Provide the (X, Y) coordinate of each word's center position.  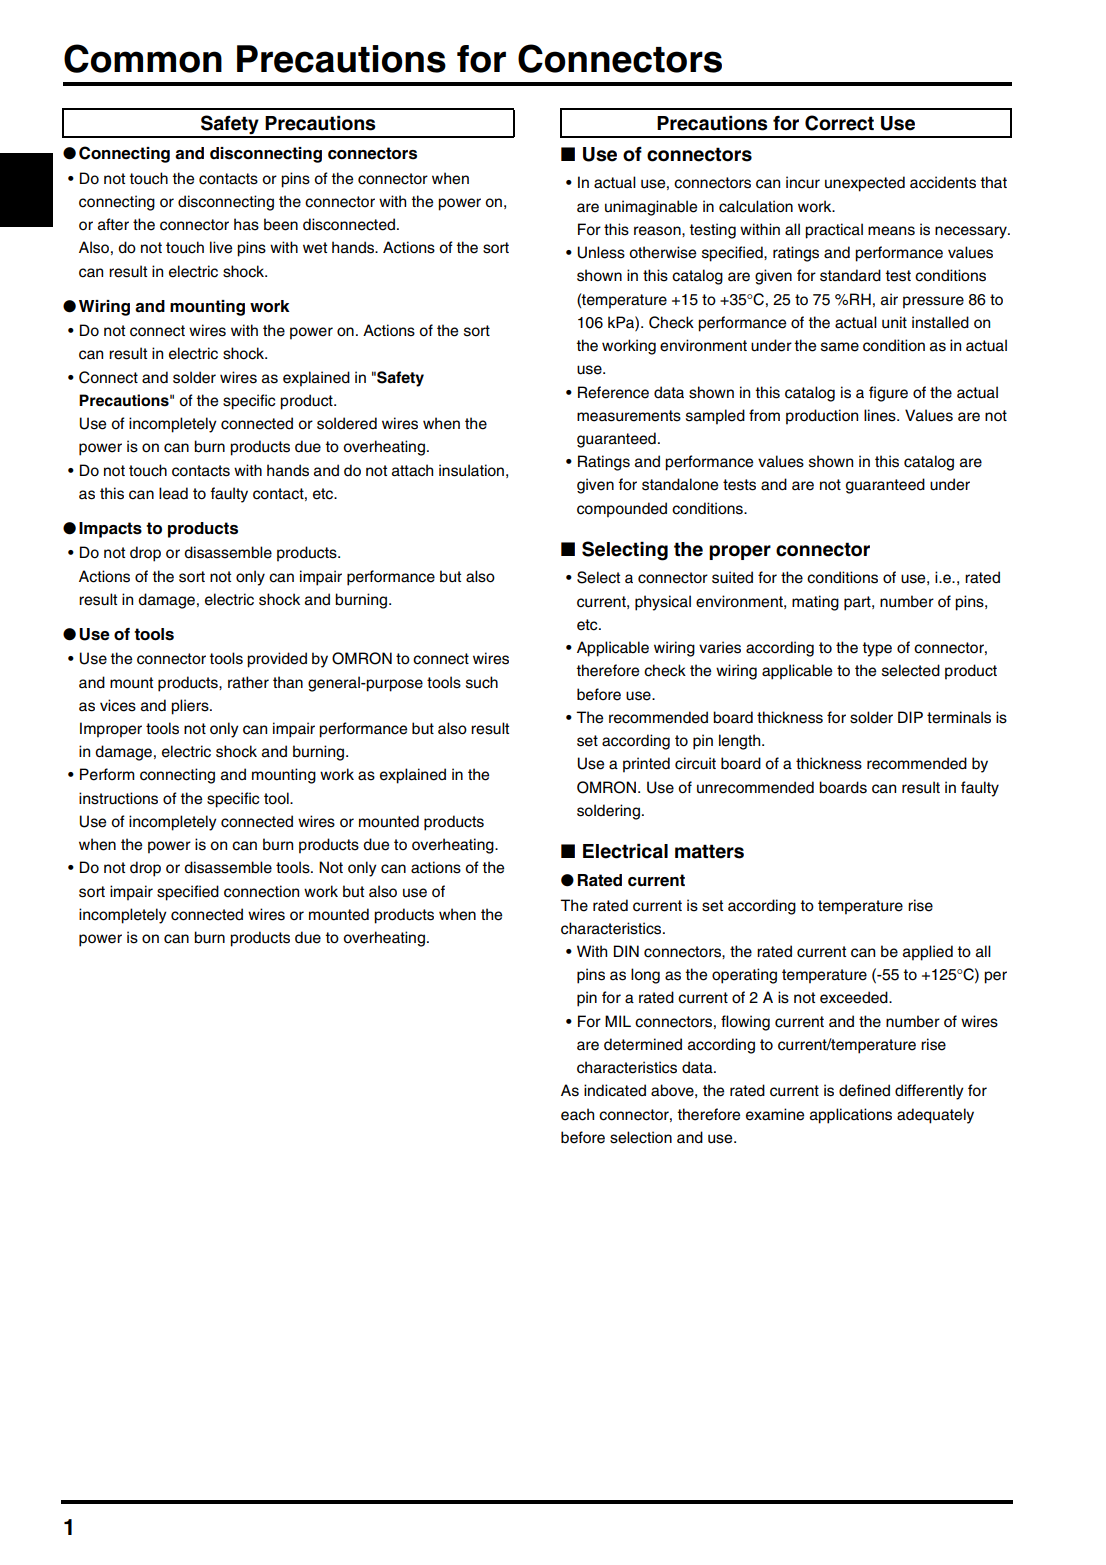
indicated (615, 1090)
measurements (629, 416)
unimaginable (651, 208)
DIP (910, 717)
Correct (839, 123)
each (577, 1114)
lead (173, 493)
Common (143, 58)
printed (646, 765)
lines (881, 415)
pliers (191, 707)
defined (864, 1090)
